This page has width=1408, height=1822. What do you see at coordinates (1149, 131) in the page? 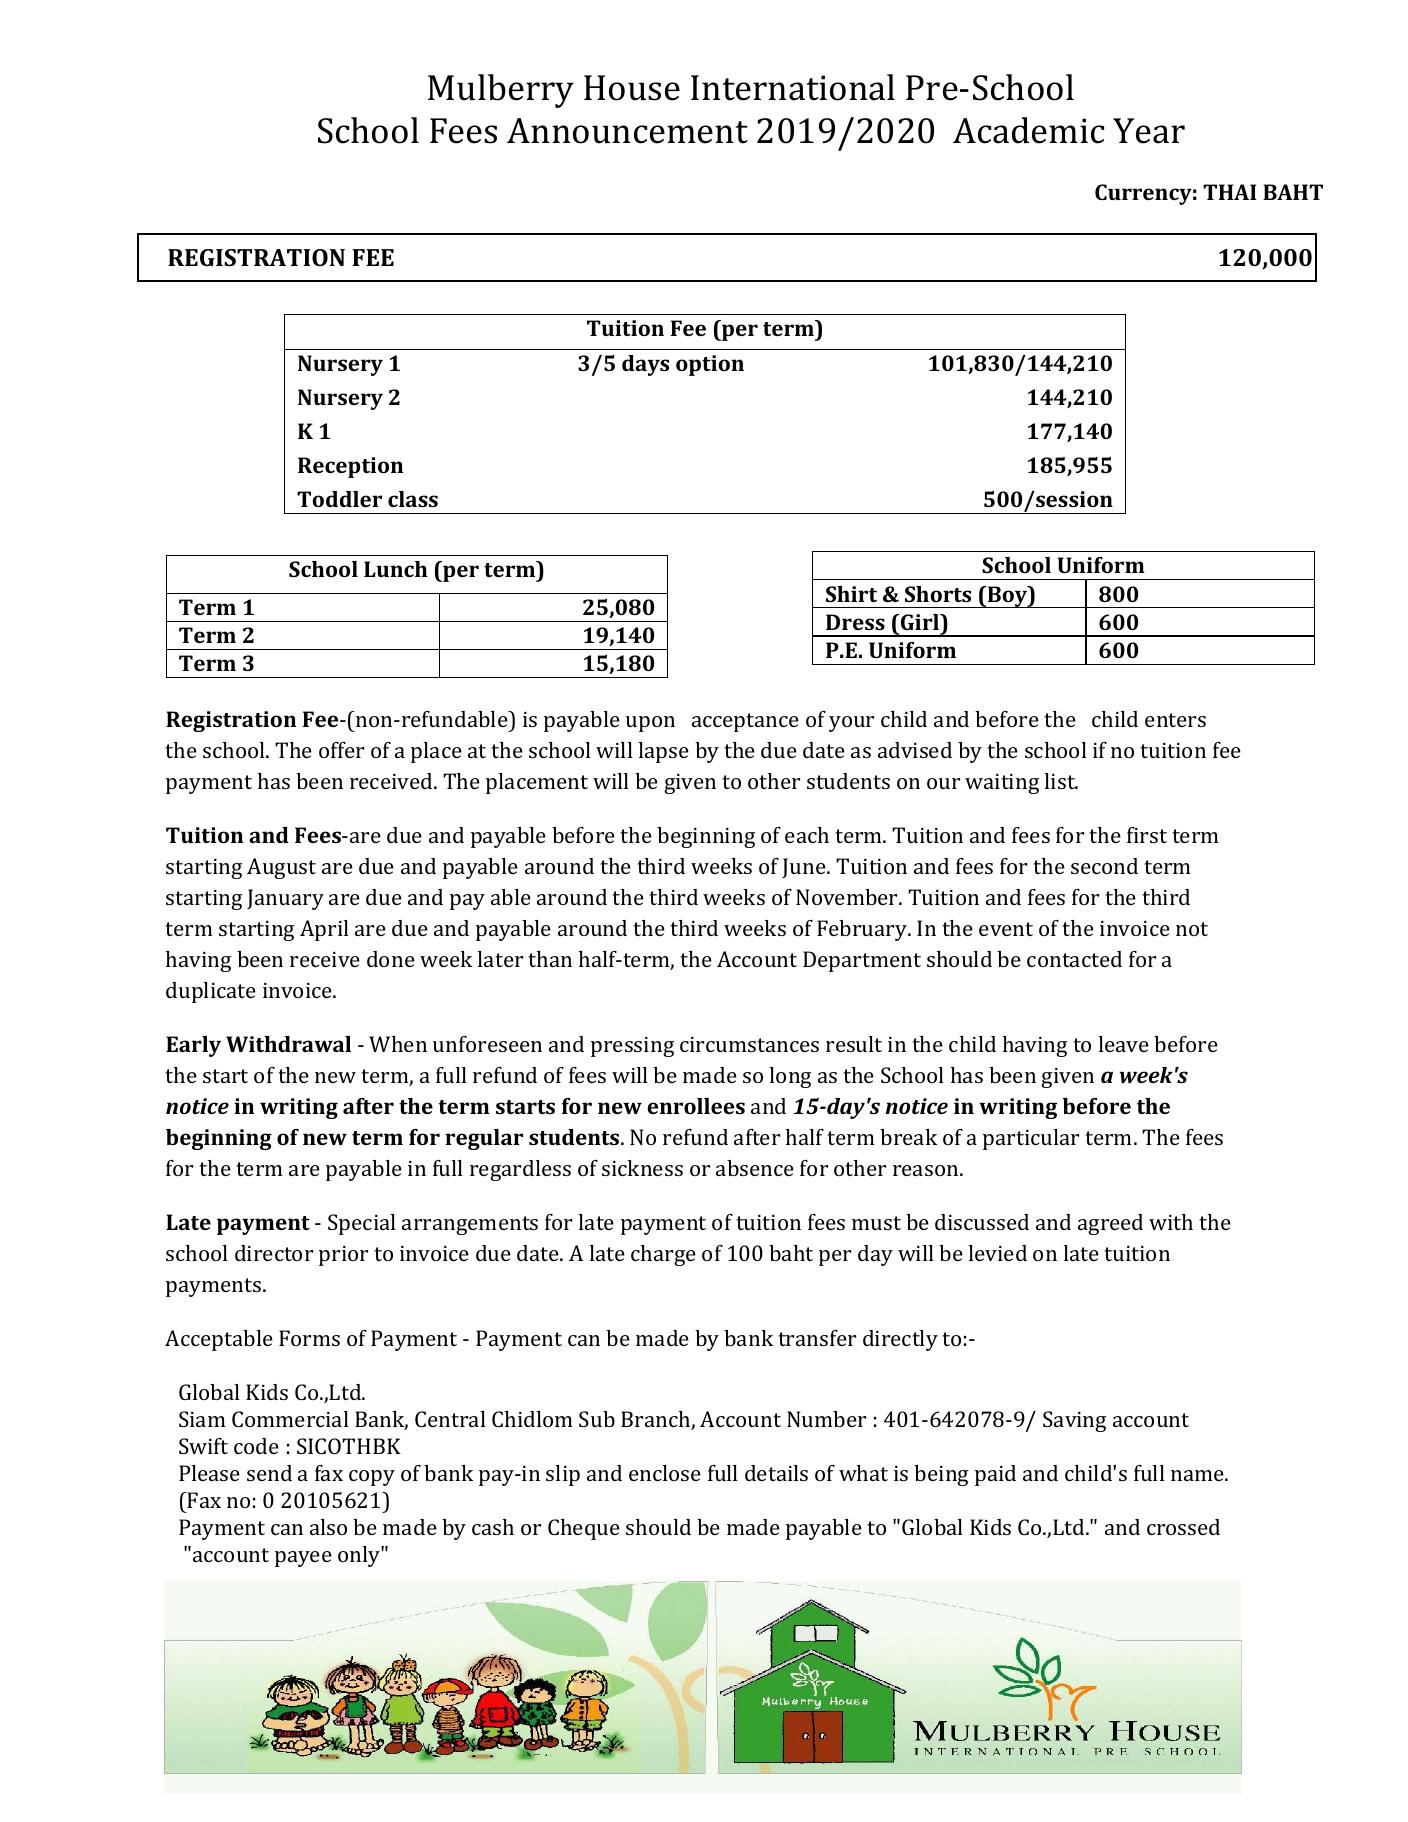
I see `Year` at bounding box center [1149, 131].
